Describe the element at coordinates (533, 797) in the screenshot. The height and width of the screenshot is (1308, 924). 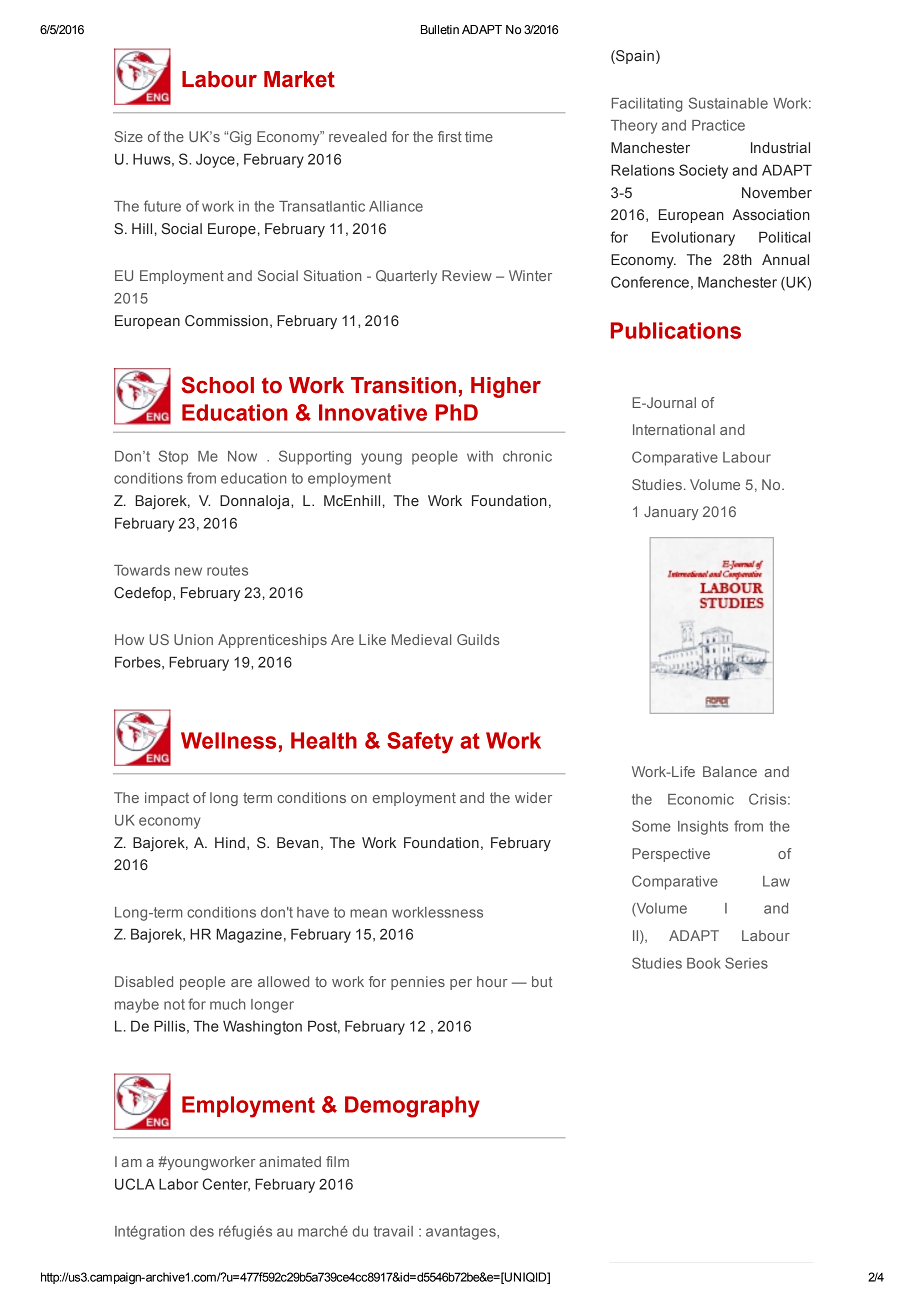
I see `wider` at that location.
